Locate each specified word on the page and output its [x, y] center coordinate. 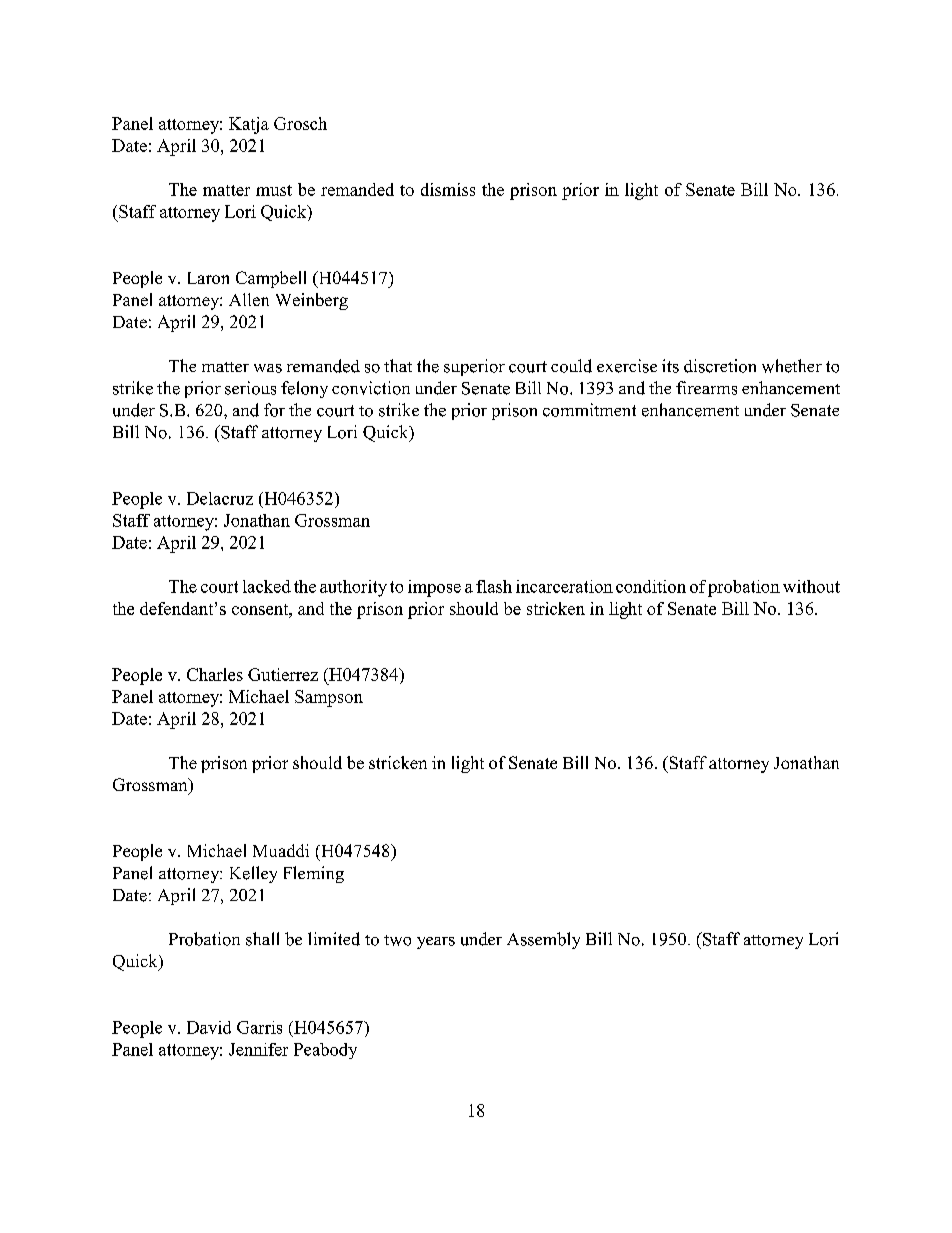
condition [651, 586]
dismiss [448, 189]
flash [494, 586]
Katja [249, 125]
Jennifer [258, 1049]
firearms [706, 388]
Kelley [253, 874]
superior [474, 367]
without [811, 586]
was [268, 368]
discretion [720, 366]
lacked [267, 586]
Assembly [543, 940]
